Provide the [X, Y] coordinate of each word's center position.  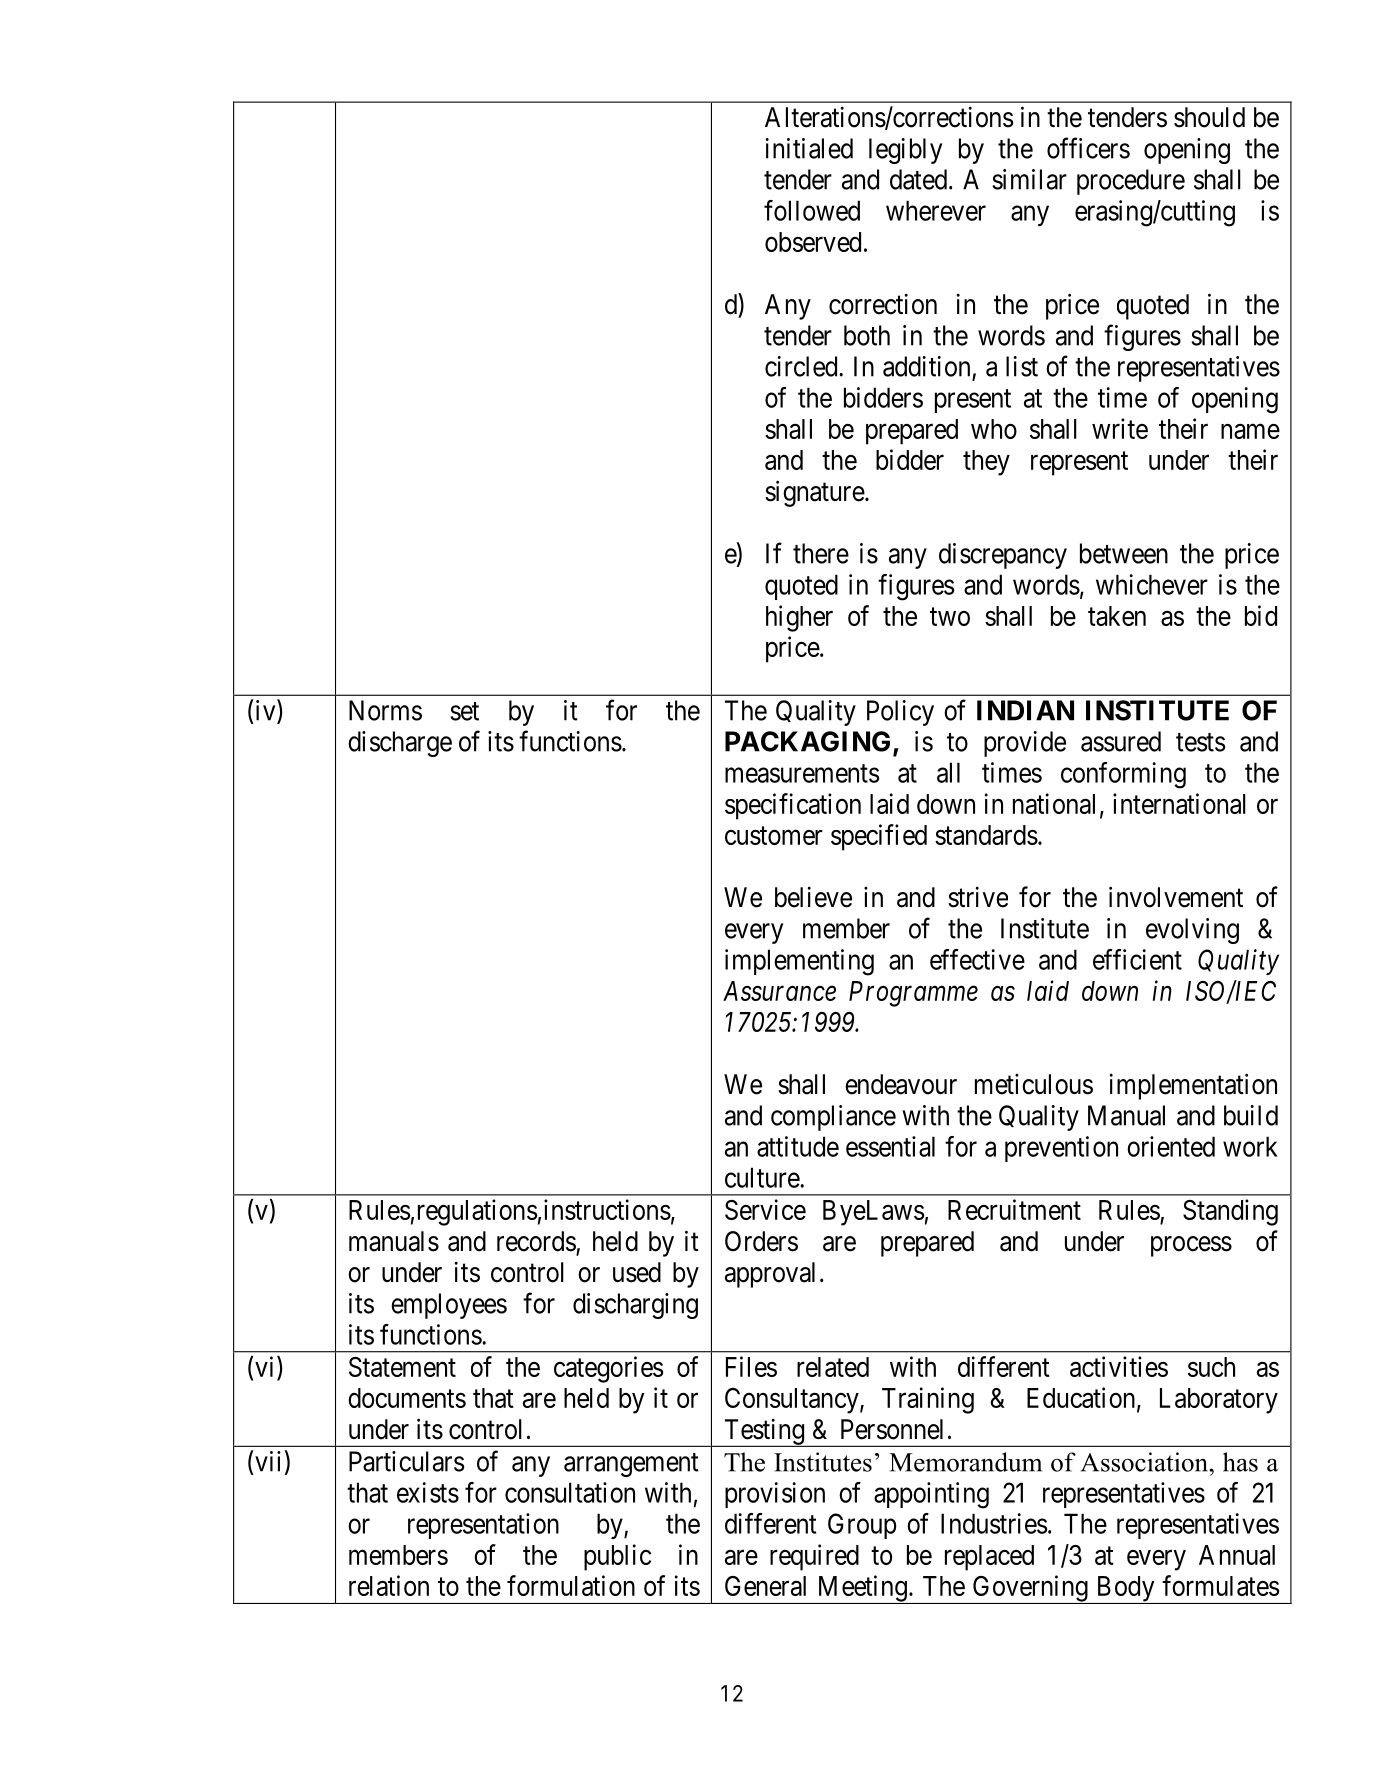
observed [813, 242]
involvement [1176, 897]
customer [774, 836]
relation [389, 1585]
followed [812, 210]
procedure [1131, 182]
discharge [400, 744]
